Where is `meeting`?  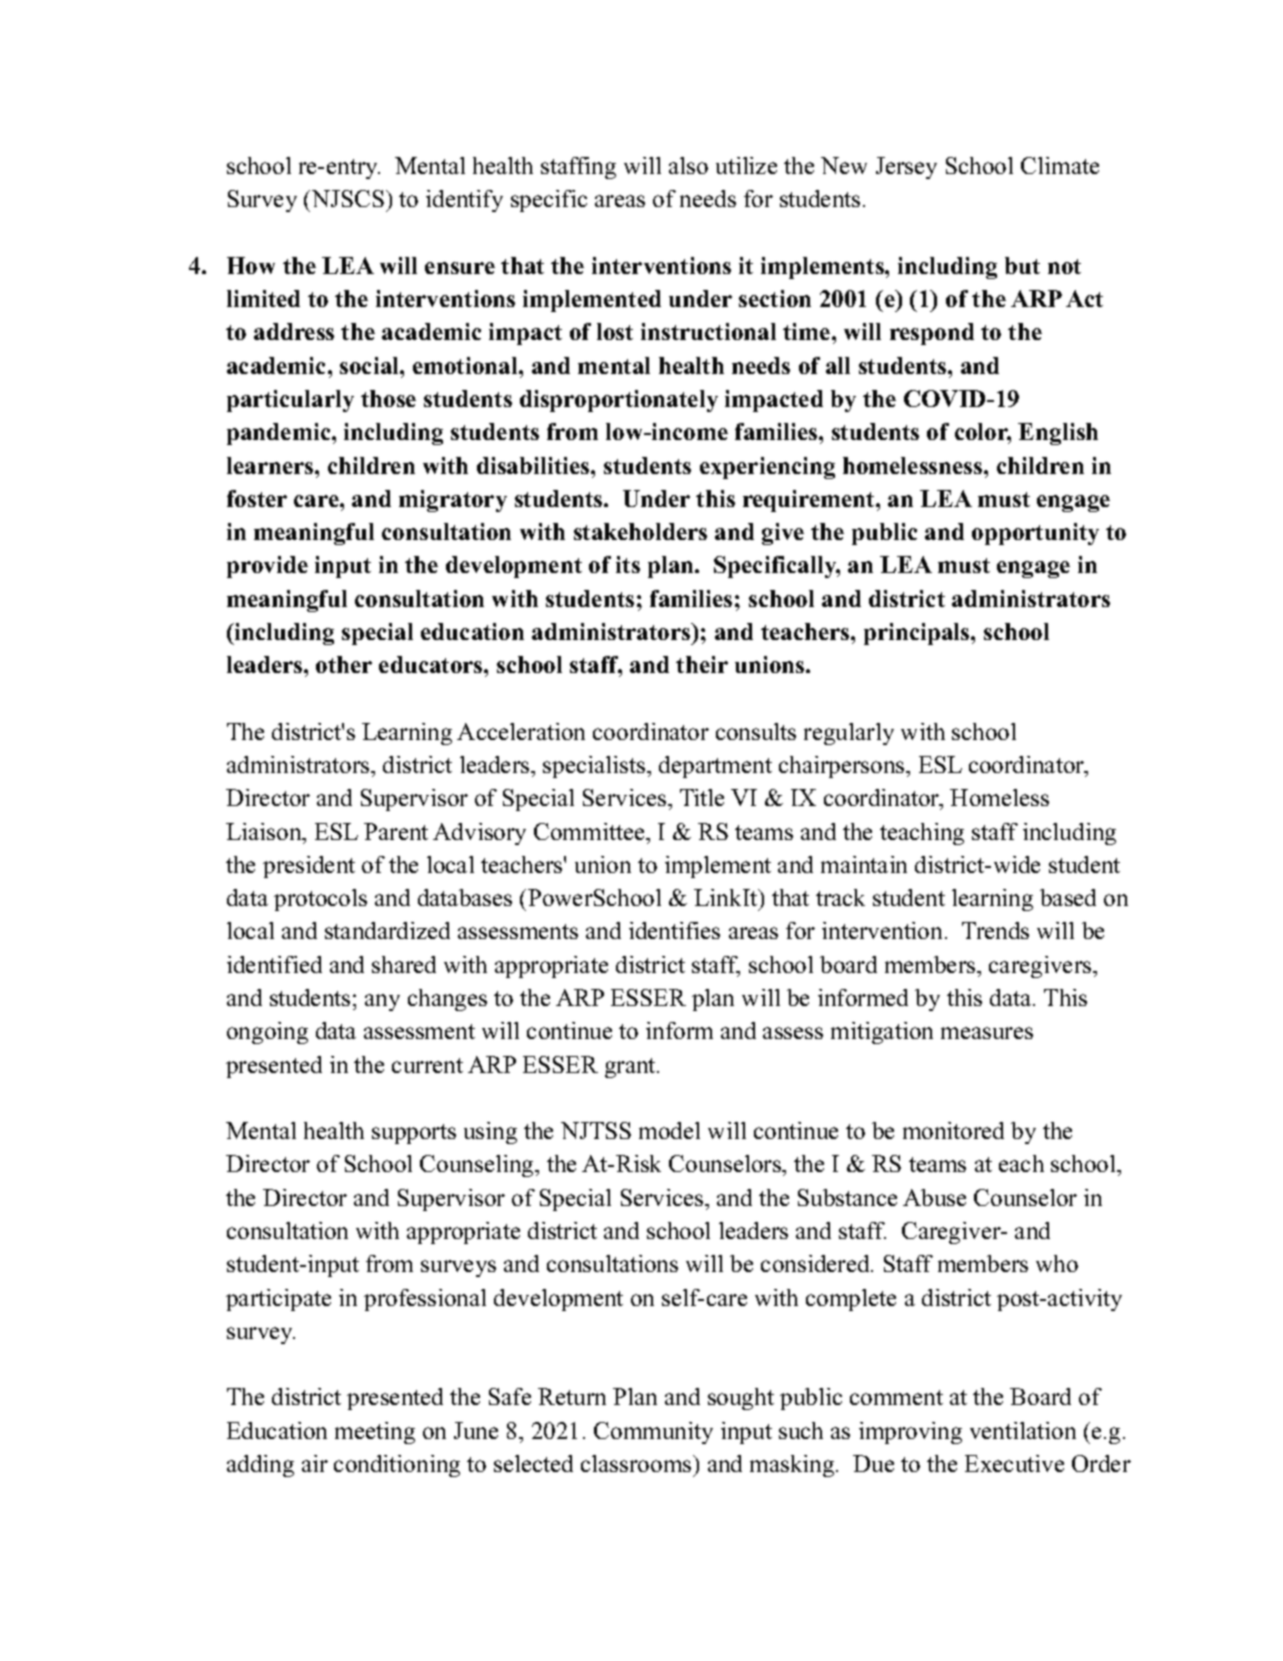 meeting is located at coordinates (375, 1433).
